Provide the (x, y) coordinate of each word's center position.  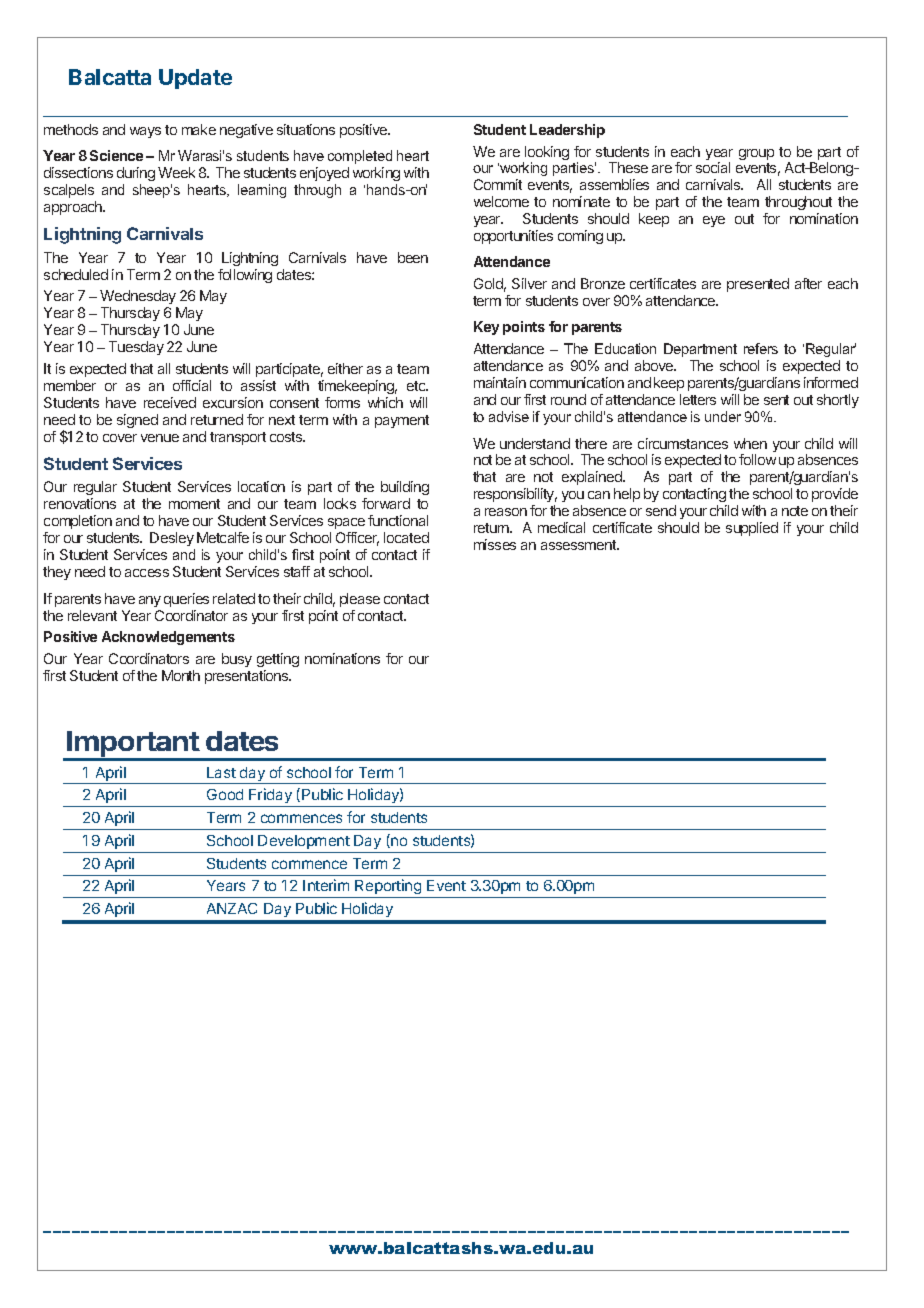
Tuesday (136, 348)
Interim (326, 885)
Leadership (567, 131)
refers (761, 348)
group (756, 154)
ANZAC (232, 908)
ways (145, 132)
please (360, 600)
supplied (752, 529)
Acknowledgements (168, 638)
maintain (500, 382)
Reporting (388, 888)
